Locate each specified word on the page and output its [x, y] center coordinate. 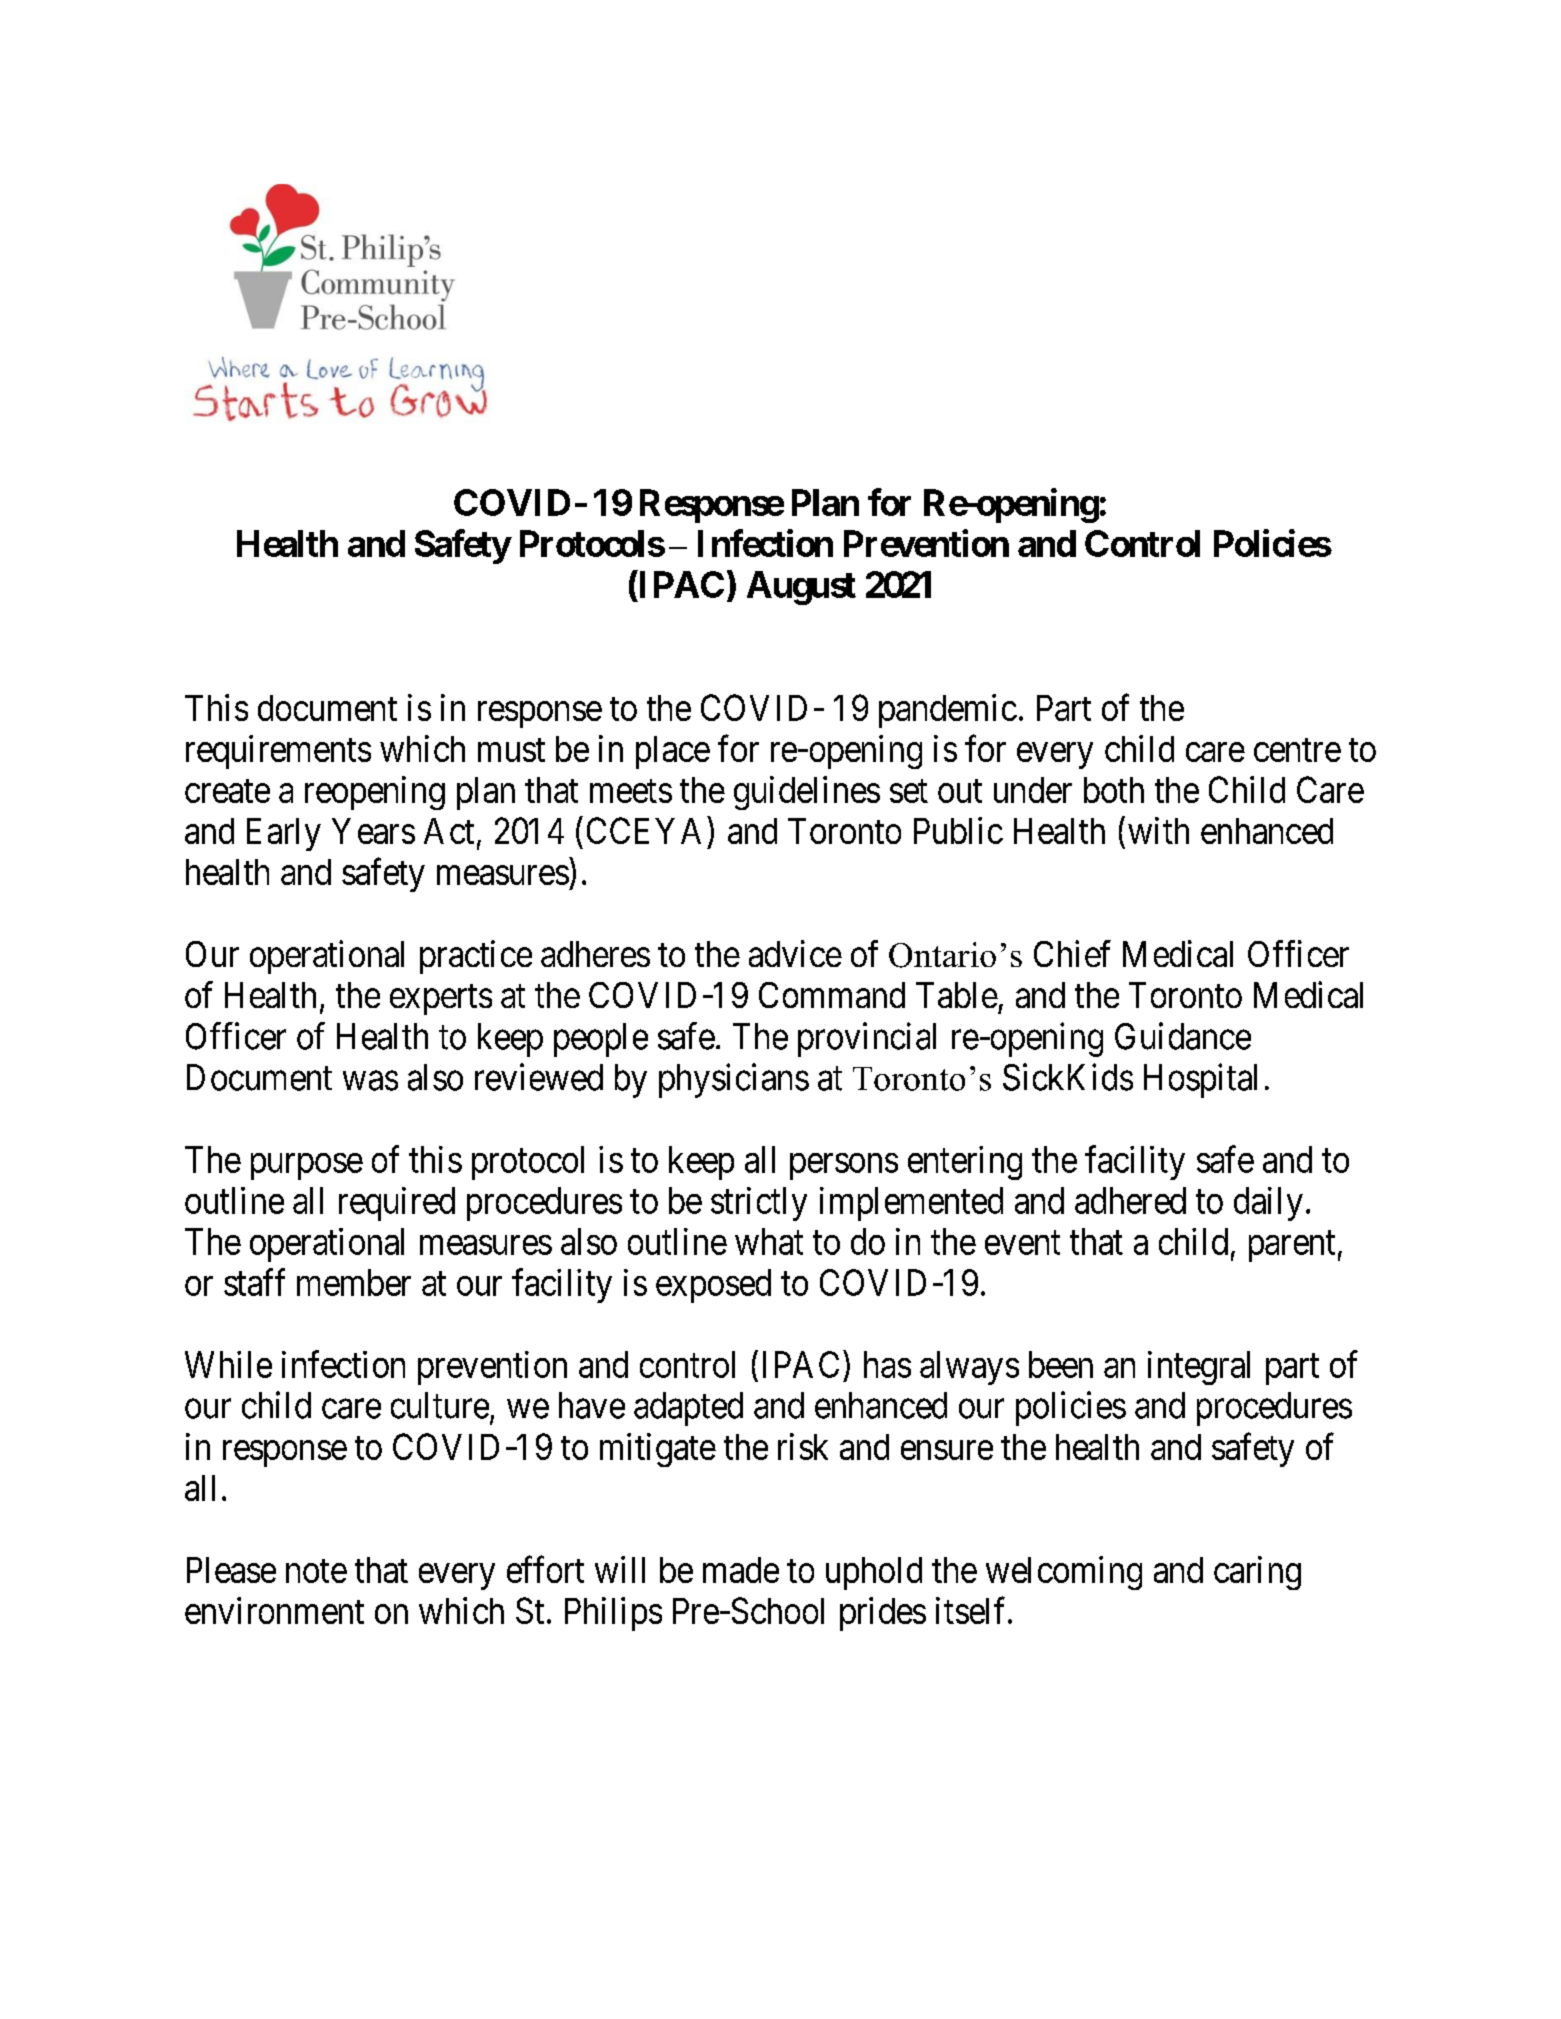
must [511, 750]
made [741, 1570]
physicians [734, 1080]
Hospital [1200, 1080]
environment [274, 1610]
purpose [307, 1166]
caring [1257, 1573]
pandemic [948, 711]
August [801, 588]
